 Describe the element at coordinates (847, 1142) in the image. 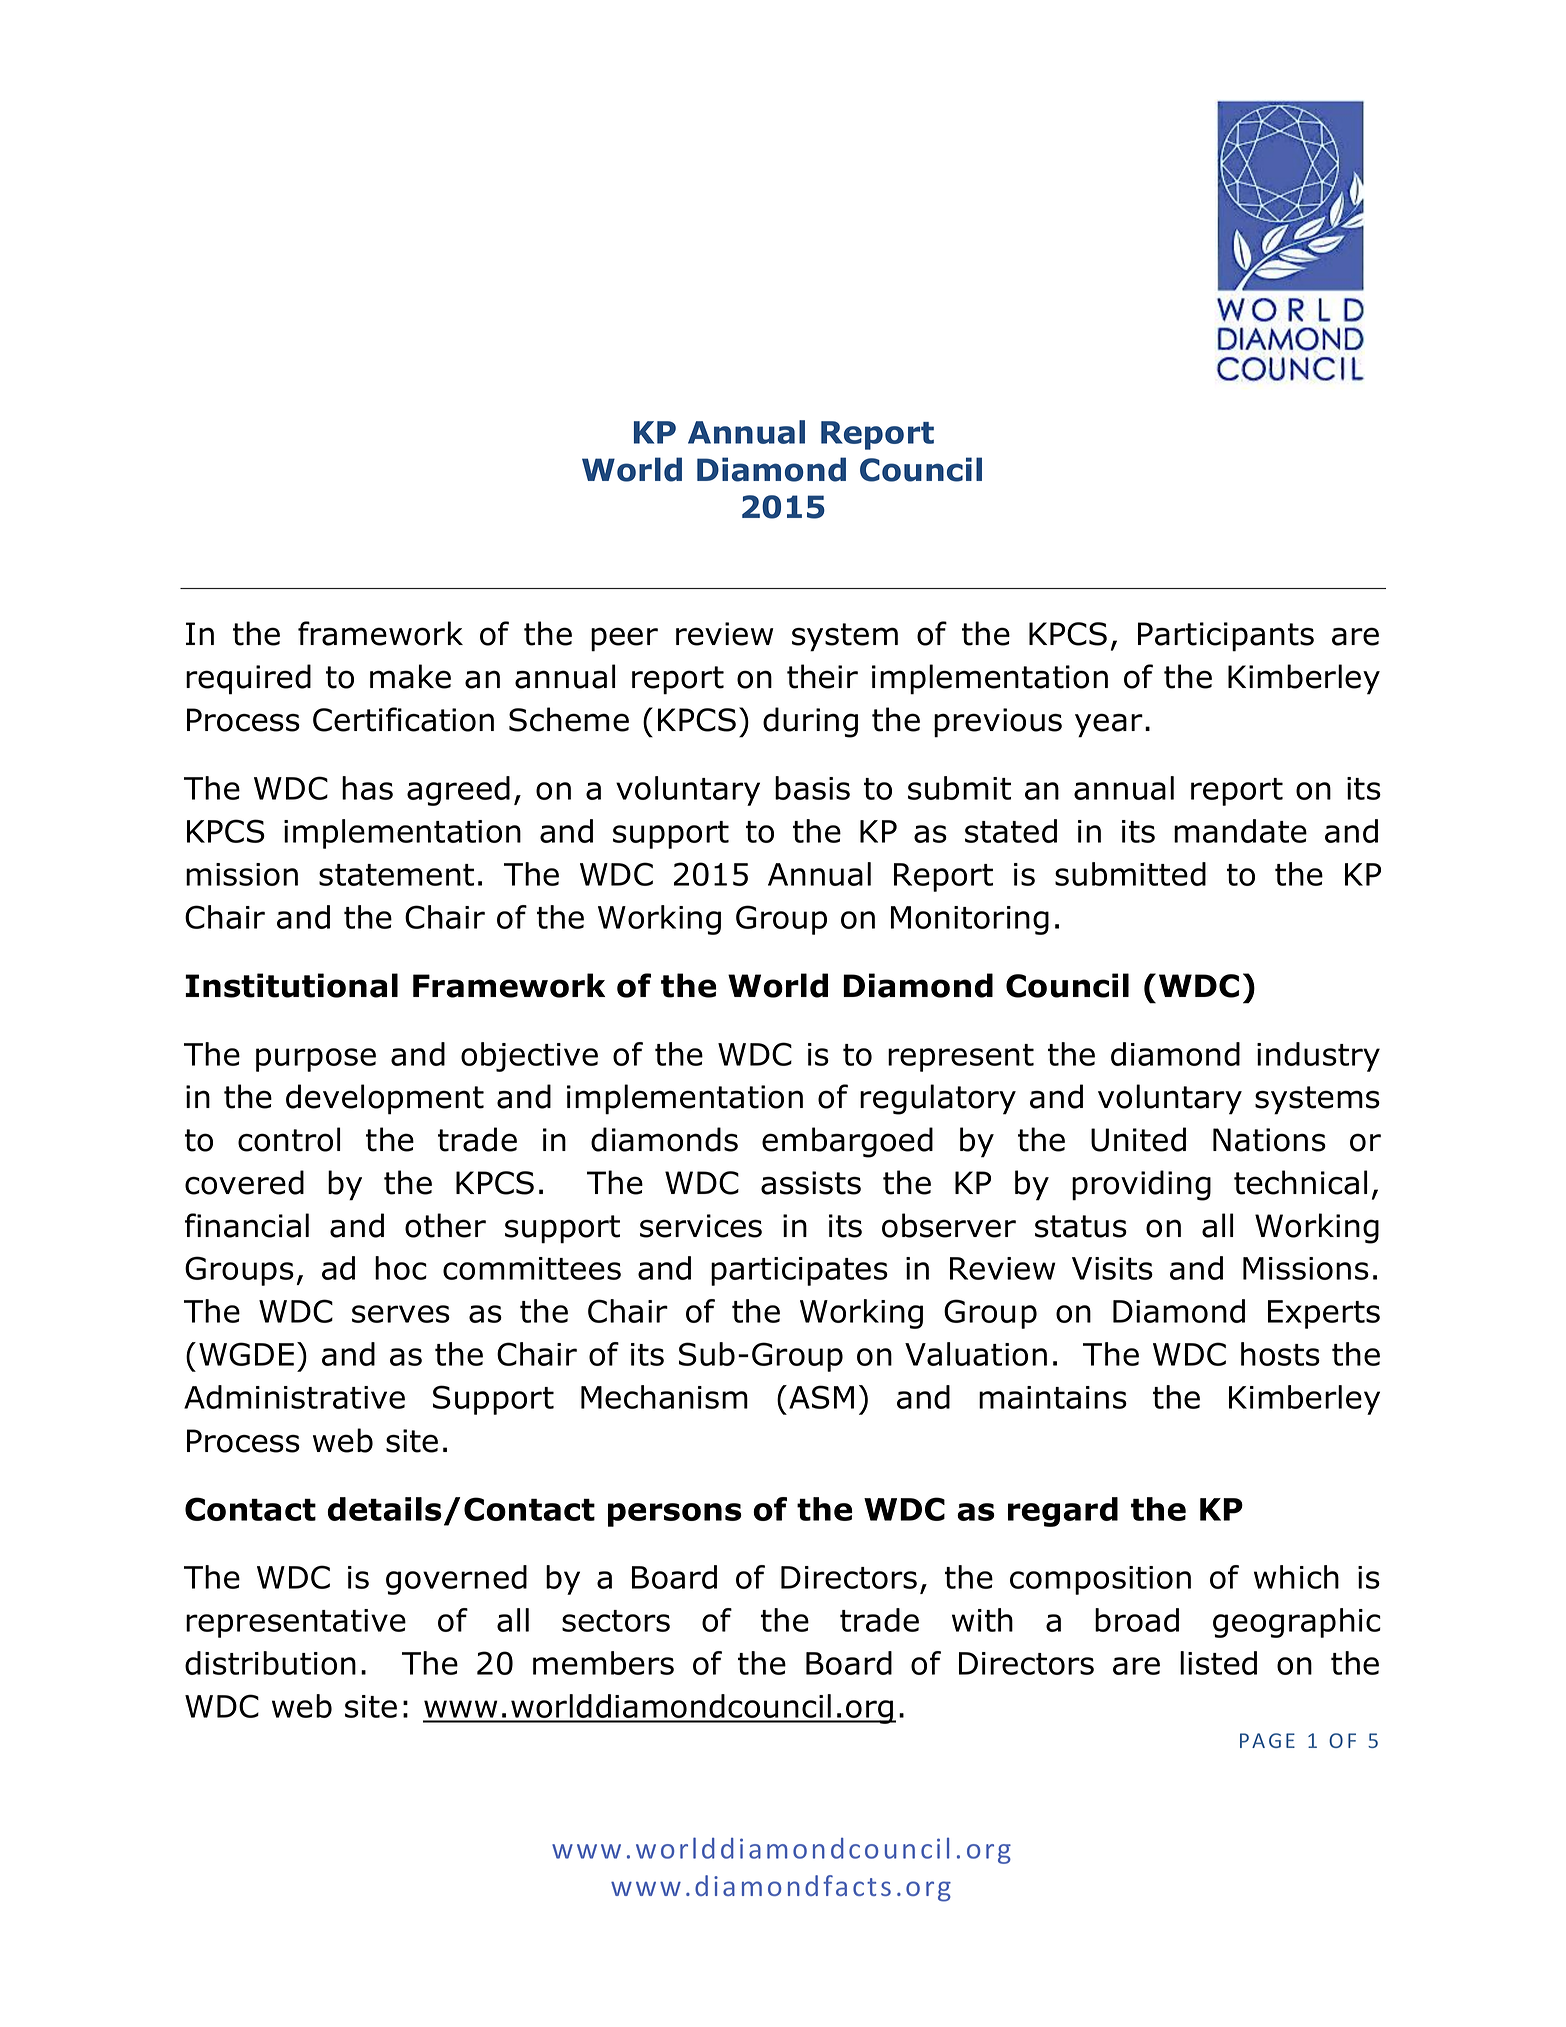

I see `embargoed` at that location.
